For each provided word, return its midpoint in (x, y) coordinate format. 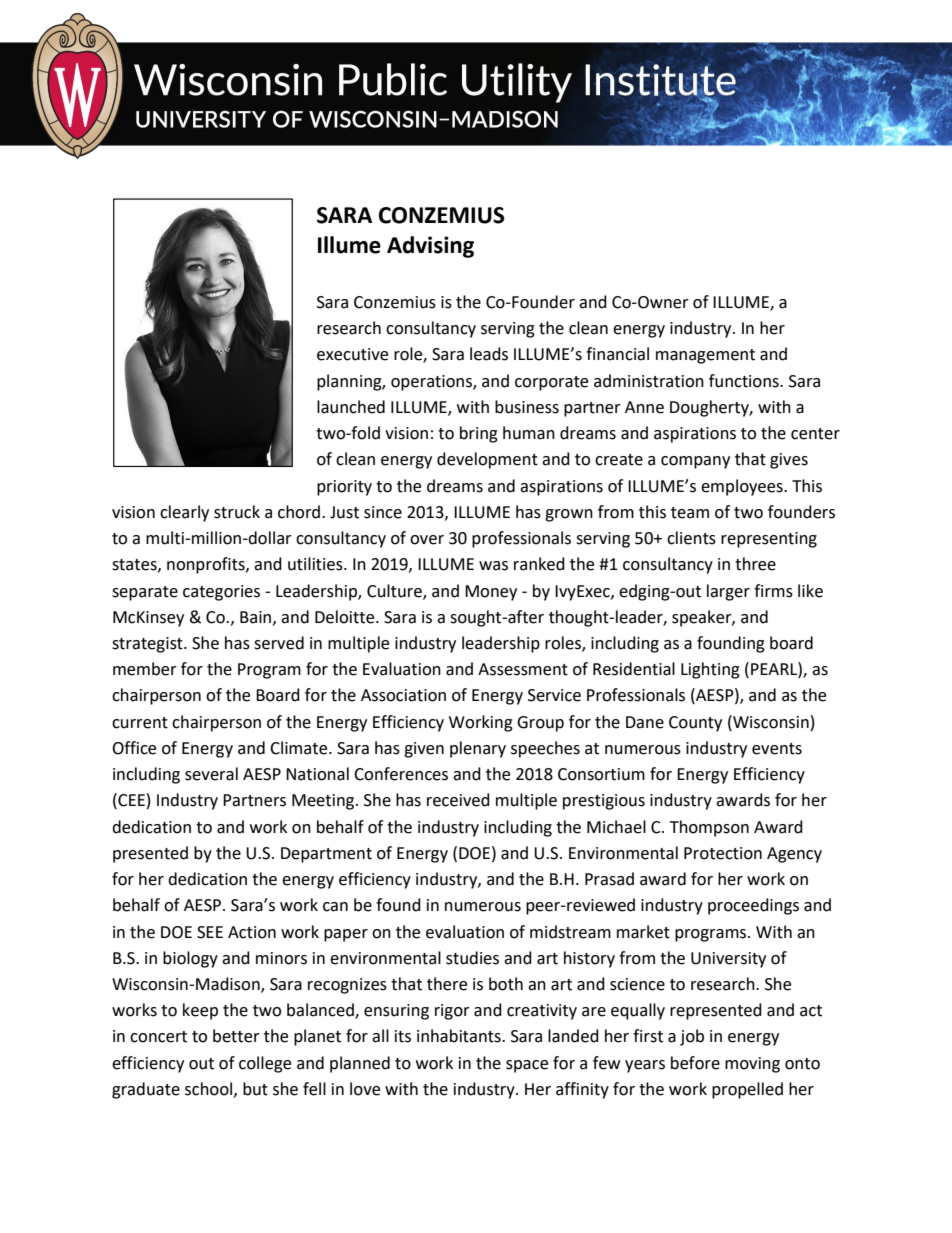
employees (743, 487)
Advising (430, 247)
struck (237, 512)
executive (352, 354)
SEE (210, 932)
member (145, 669)
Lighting (710, 670)
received (458, 800)
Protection (723, 853)
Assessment (523, 669)
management (705, 356)
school (208, 1089)
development (487, 460)
